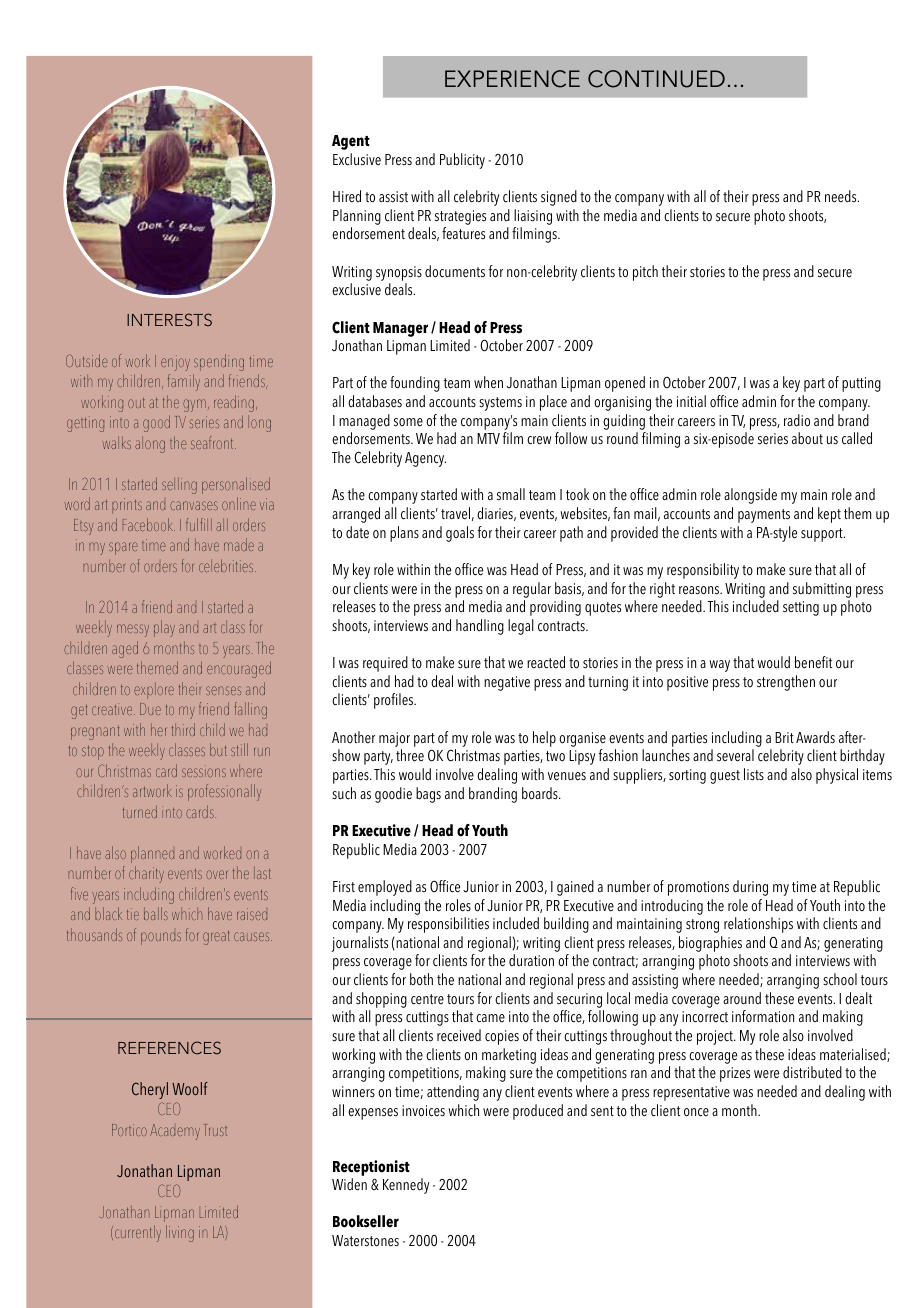  Describe the element at coordinates (797, 420) in the image. I see `radio` at that location.
